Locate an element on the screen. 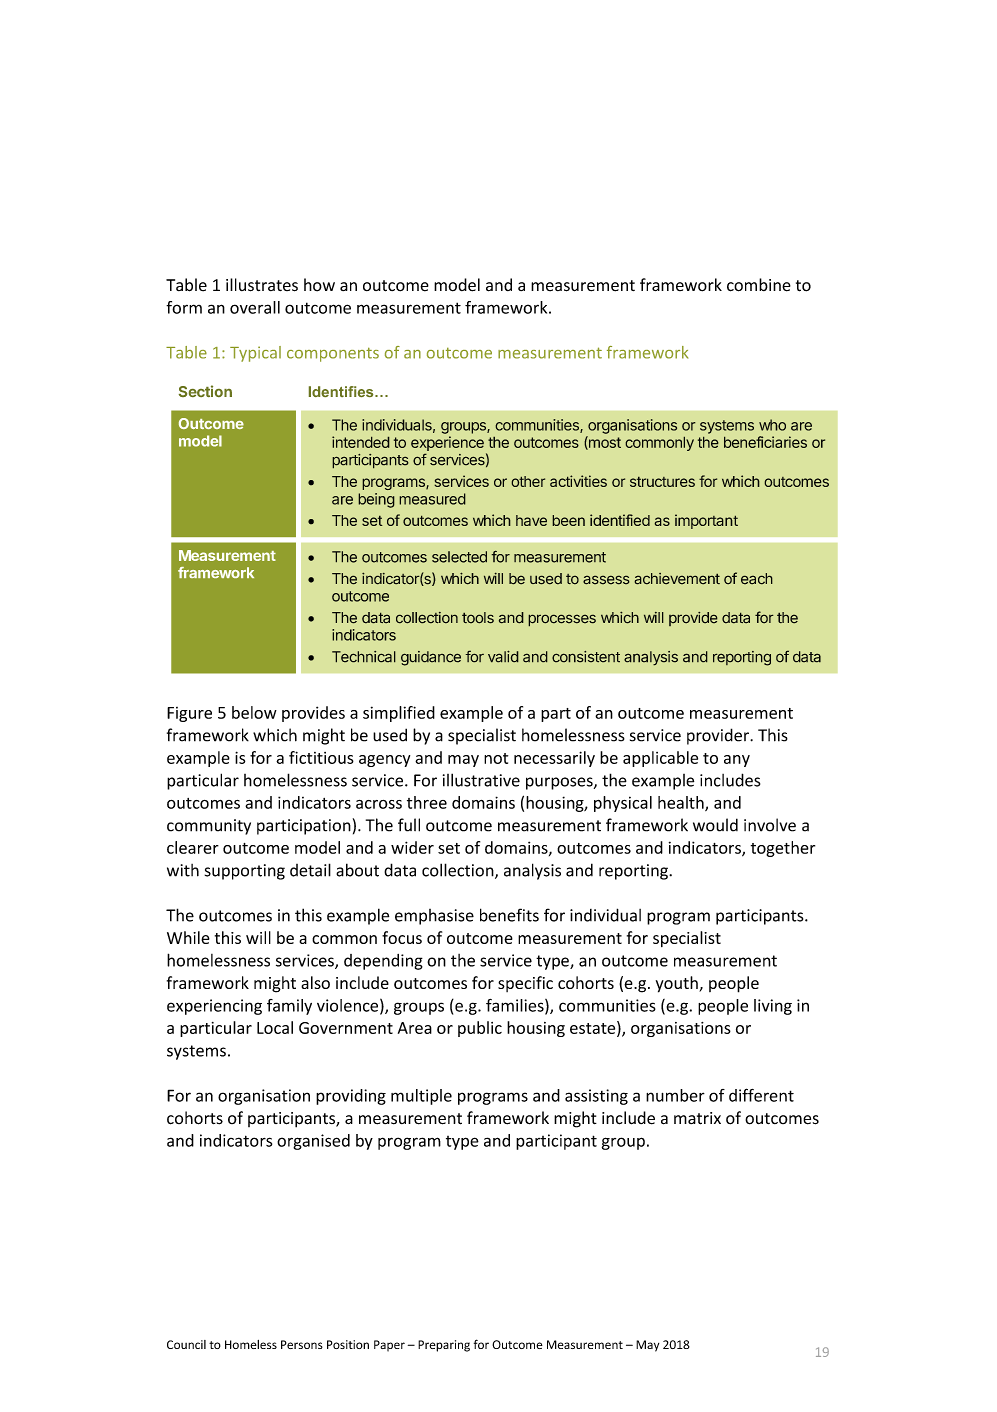  combine is located at coordinates (759, 285).
